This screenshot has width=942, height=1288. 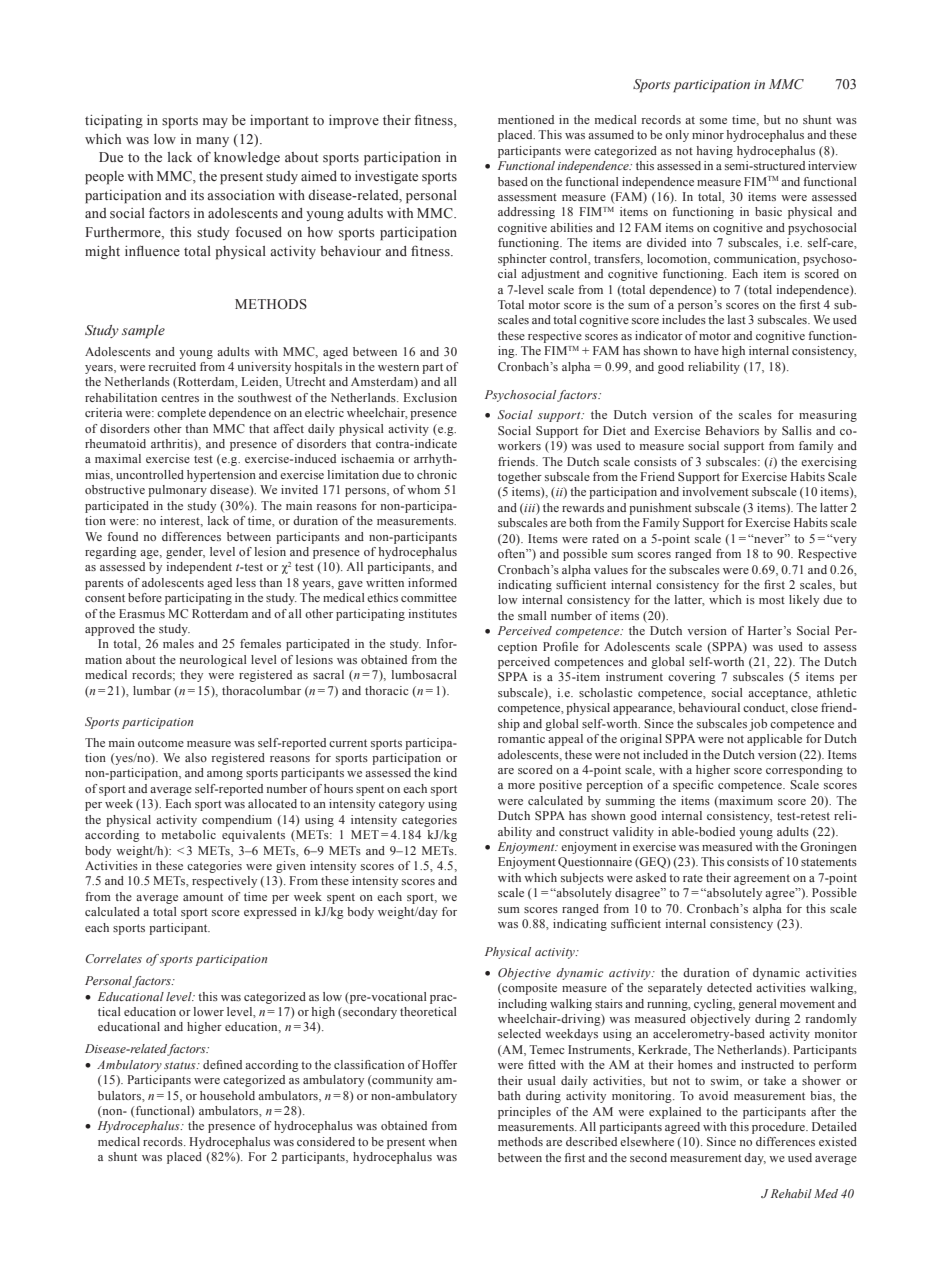 What do you see at coordinates (772, 600) in the screenshot?
I see `most` at bounding box center [772, 600].
